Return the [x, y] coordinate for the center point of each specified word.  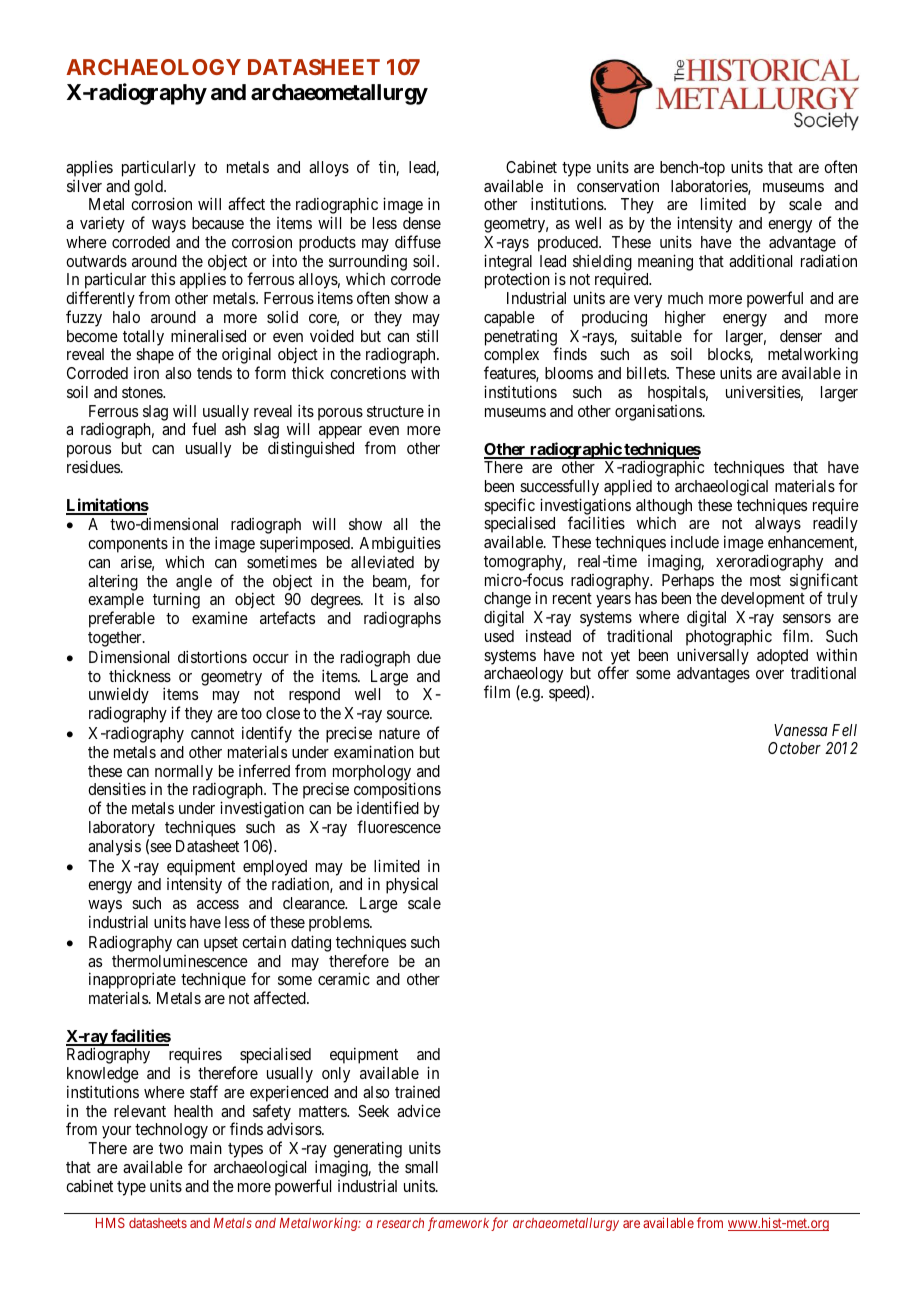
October [794, 748]
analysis [114, 847]
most [765, 580]
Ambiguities [400, 544]
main [206, 1148]
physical [412, 885]
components [128, 547]
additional [760, 260]
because [218, 223]
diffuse [418, 241]
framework [458, 1224]
